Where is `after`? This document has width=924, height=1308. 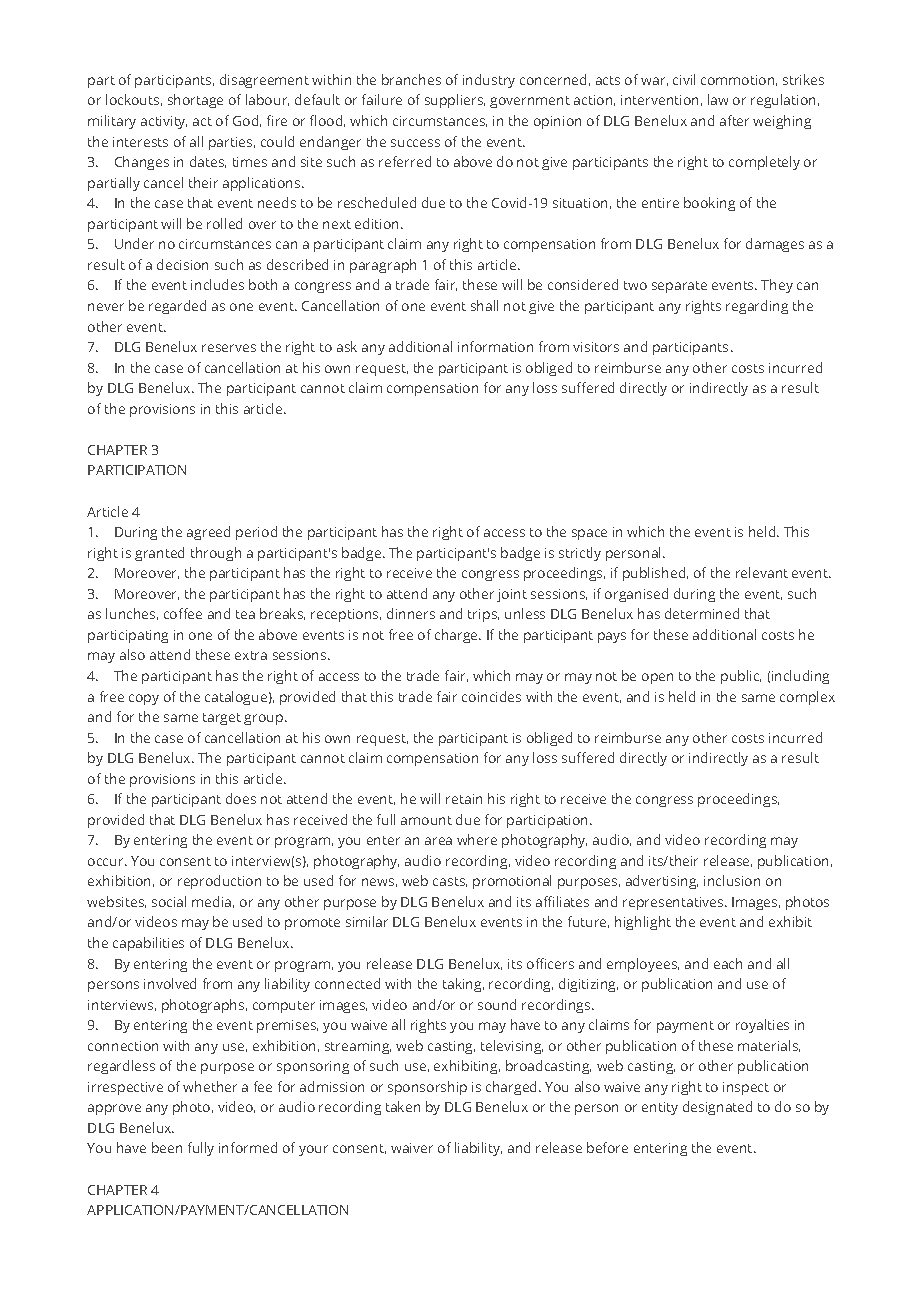 after is located at coordinates (734, 120).
